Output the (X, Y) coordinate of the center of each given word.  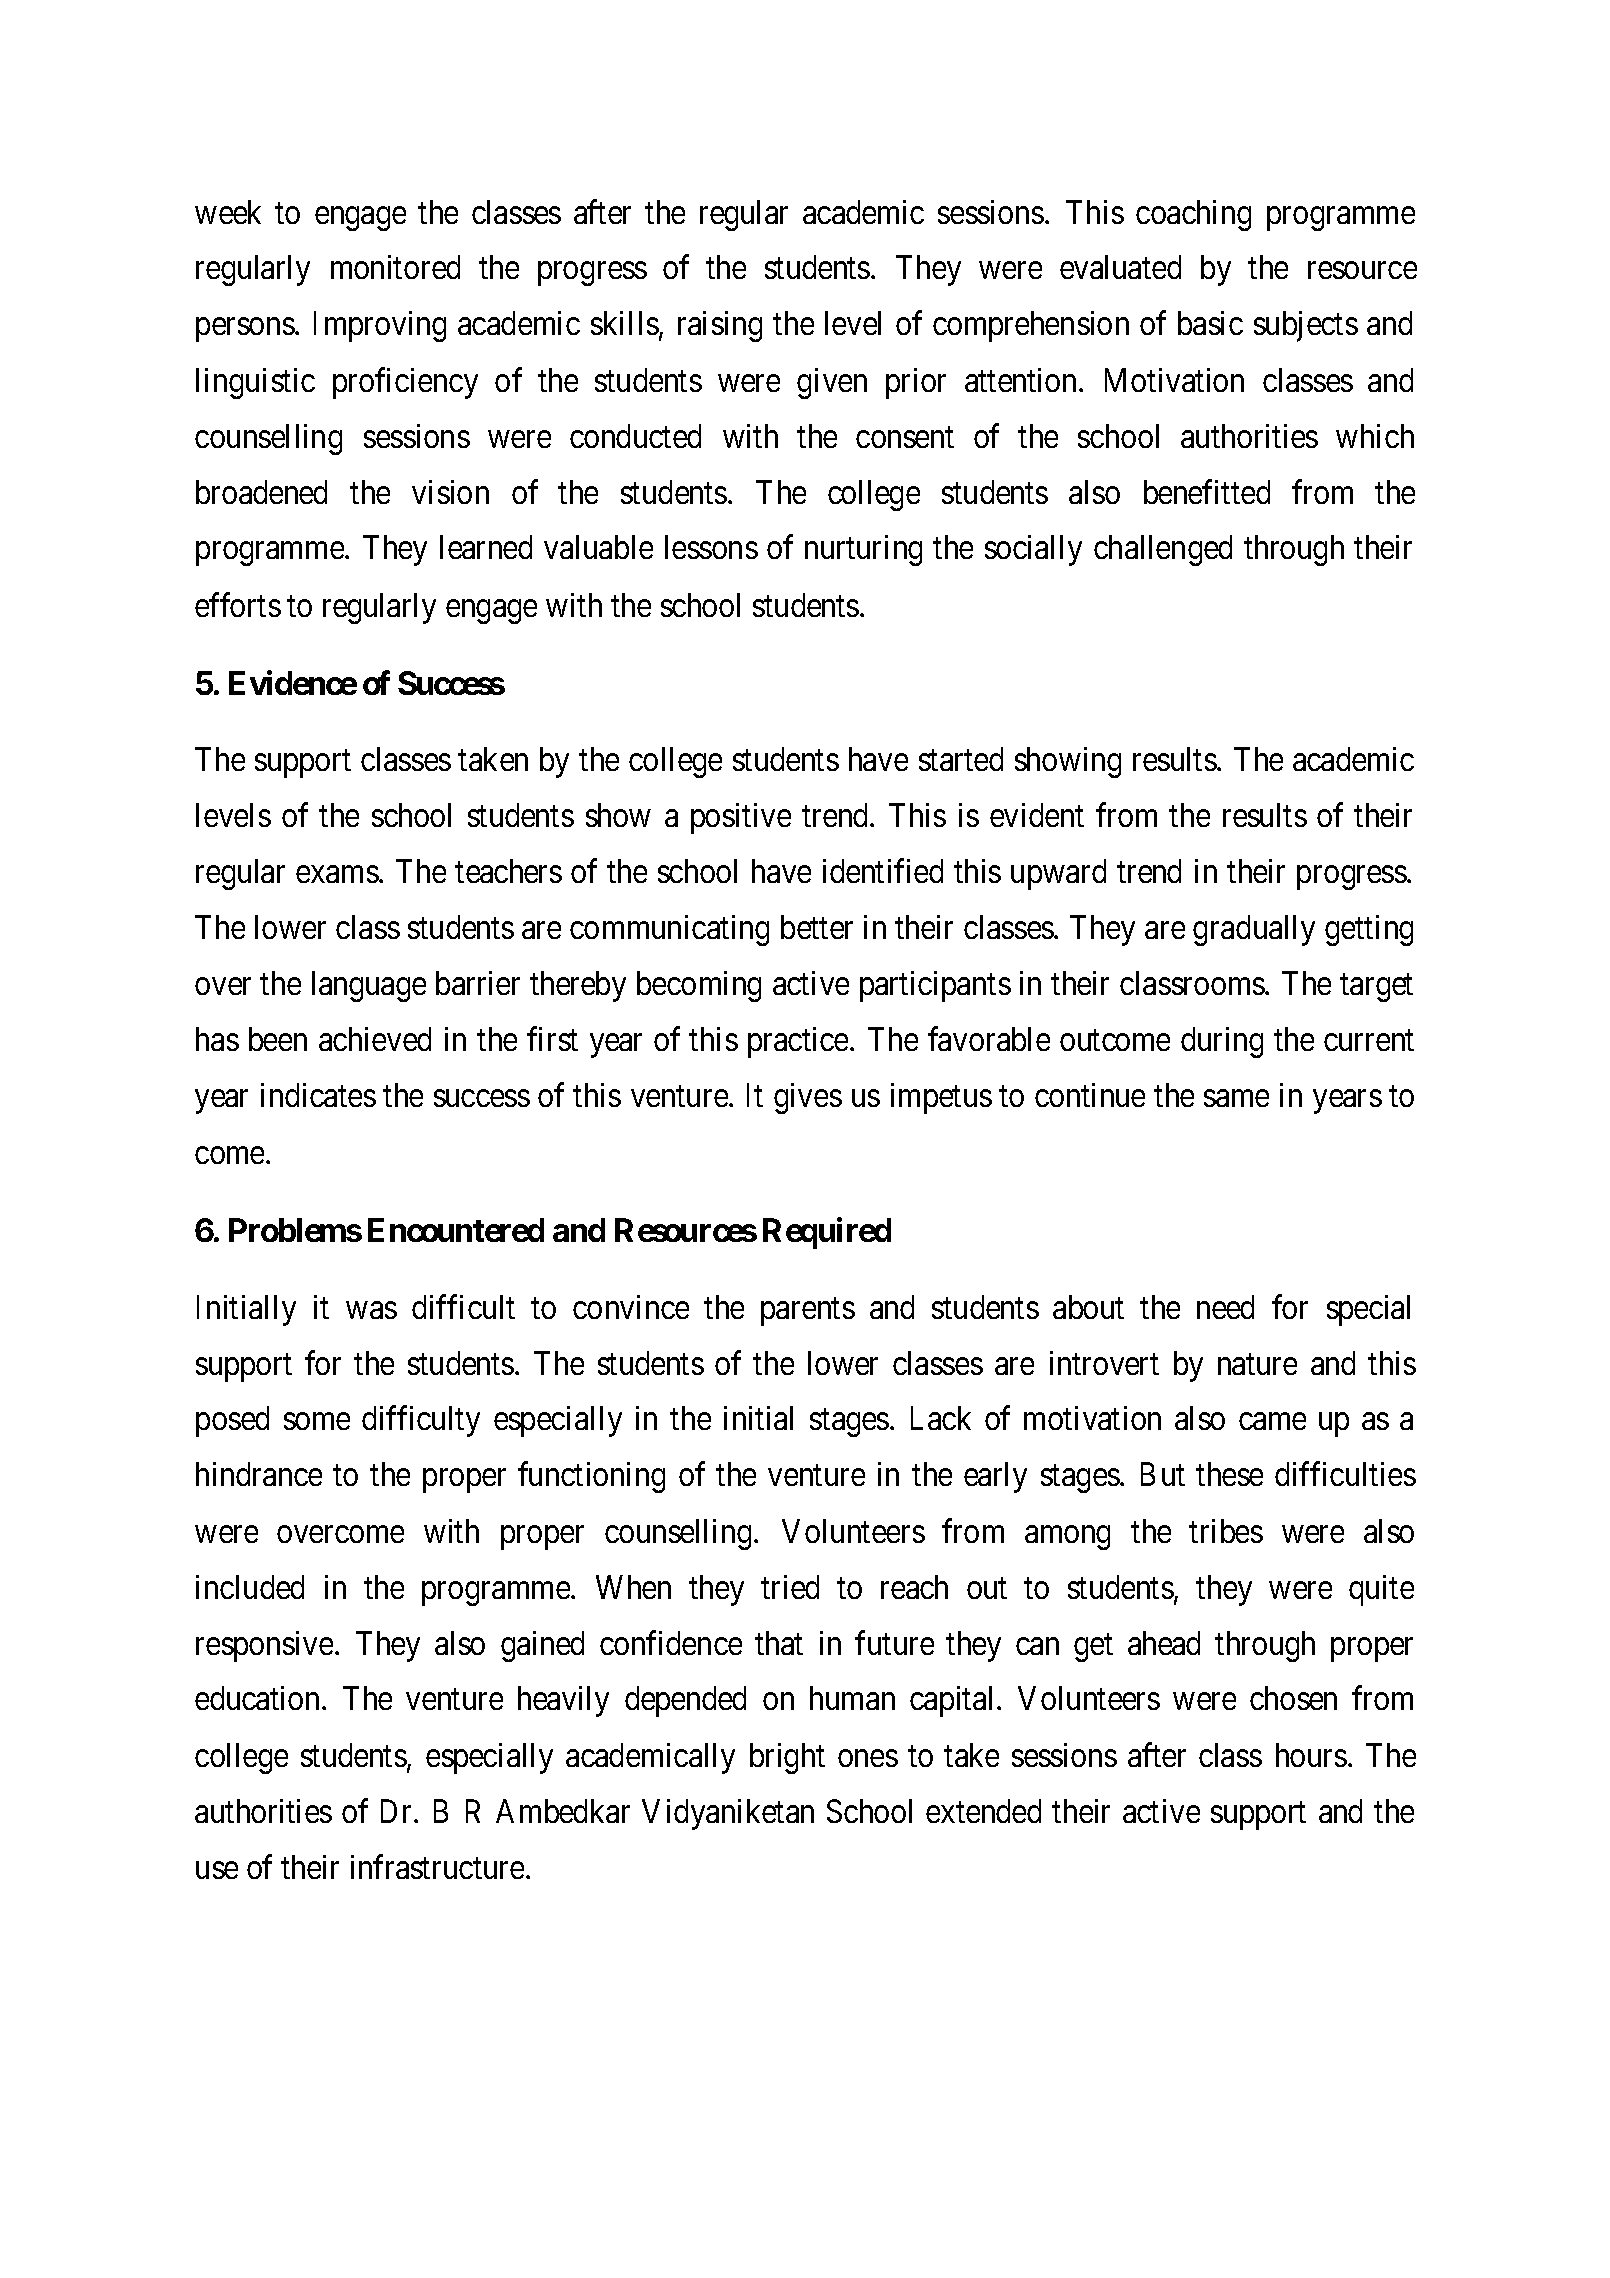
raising (720, 326)
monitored (395, 267)
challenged (1163, 550)
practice (798, 1042)
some (317, 1422)
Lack (941, 1418)
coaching (1193, 215)
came (1272, 1422)
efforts (238, 604)
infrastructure (437, 1867)
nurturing (863, 550)
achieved (375, 1039)
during (1222, 1042)
